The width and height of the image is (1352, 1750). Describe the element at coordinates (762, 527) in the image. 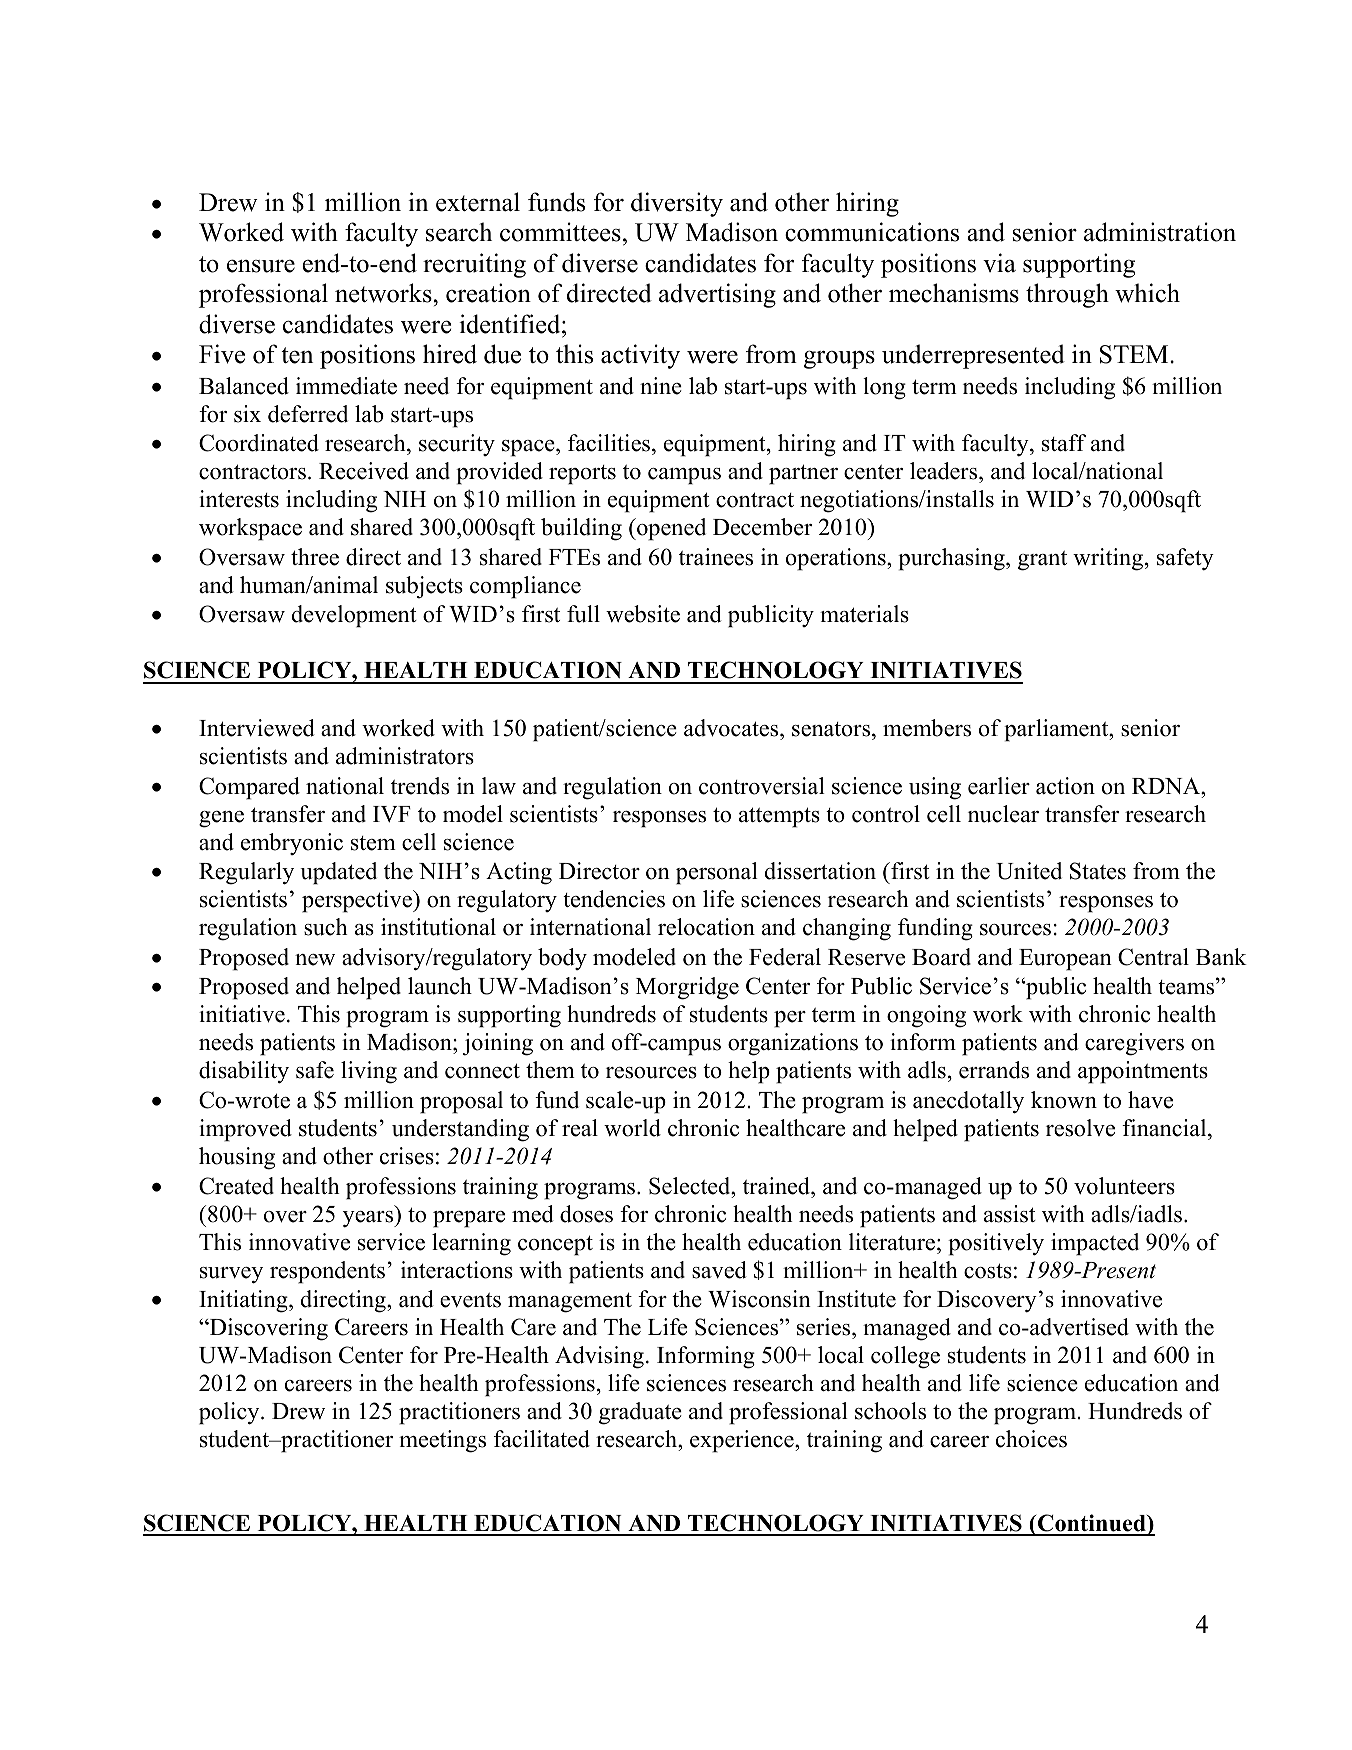

I see `December` at that location.
